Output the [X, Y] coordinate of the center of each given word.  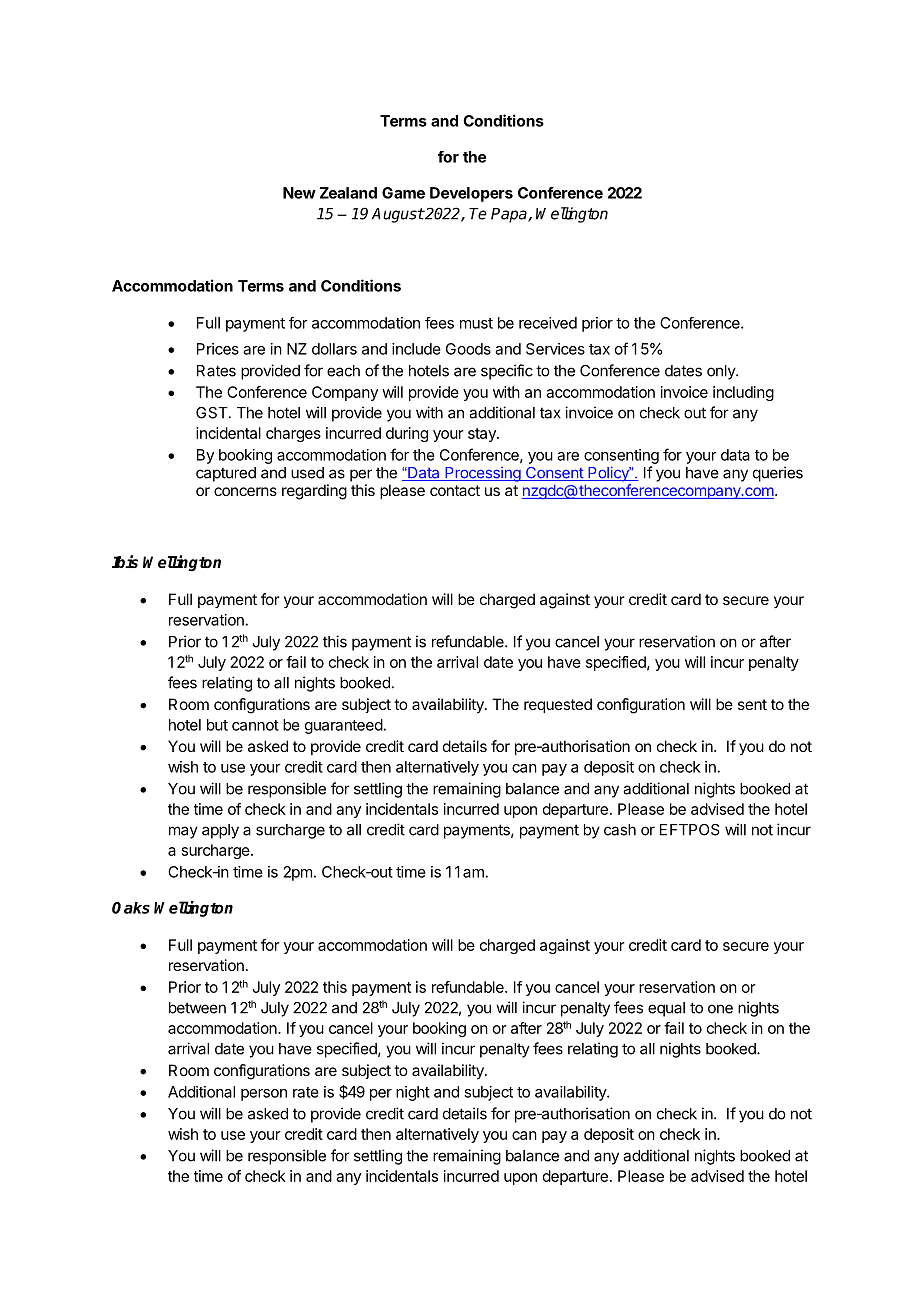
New [299, 193]
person [264, 1095]
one [720, 1009]
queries [778, 474]
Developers [471, 194]
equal [666, 1009]
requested [558, 705]
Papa [510, 215]
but [217, 725]
